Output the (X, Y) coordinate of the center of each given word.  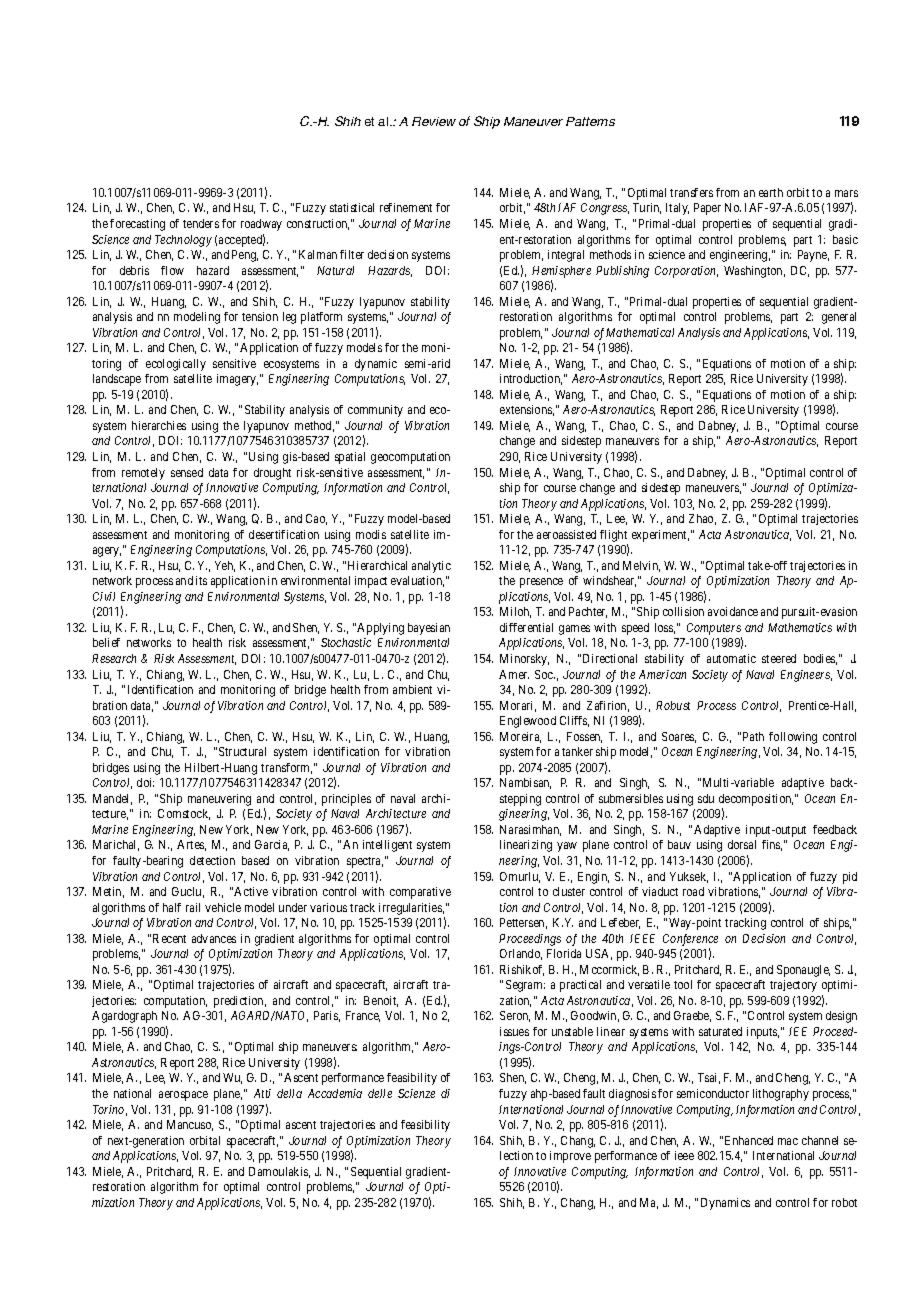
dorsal (742, 844)
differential (526, 627)
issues (514, 1031)
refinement (406, 207)
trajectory (793, 986)
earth (771, 192)
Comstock (184, 814)
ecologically (176, 365)
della (289, 1093)
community (375, 411)
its (201, 580)
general (839, 318)
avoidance (733, 611)
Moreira (520, 737)
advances (214, 938)
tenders (201, 223)
